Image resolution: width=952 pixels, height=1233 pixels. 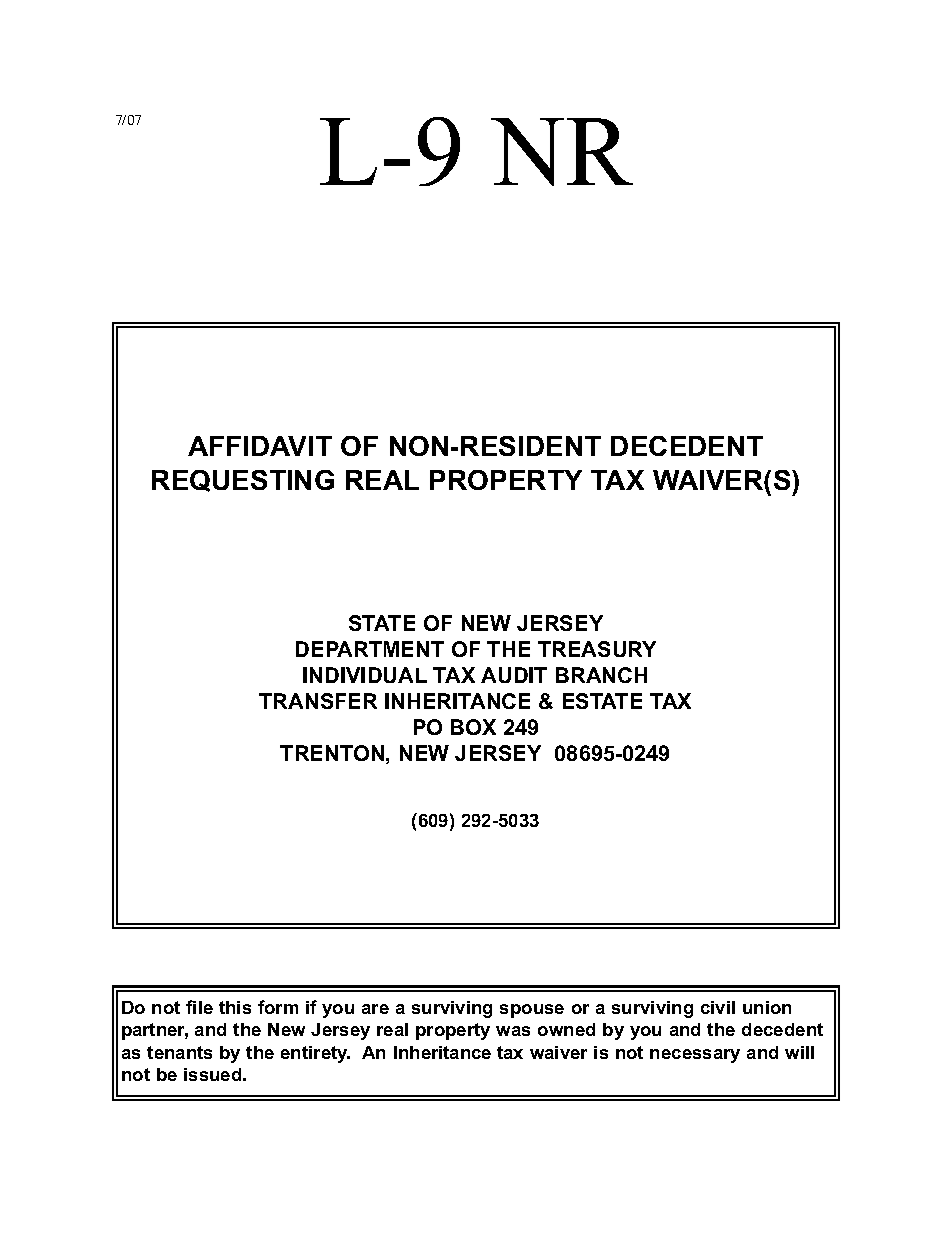 What do you see at coordinates (601, 675) in the document?
I see `BRANCH` at bounding box center [601, 675].
